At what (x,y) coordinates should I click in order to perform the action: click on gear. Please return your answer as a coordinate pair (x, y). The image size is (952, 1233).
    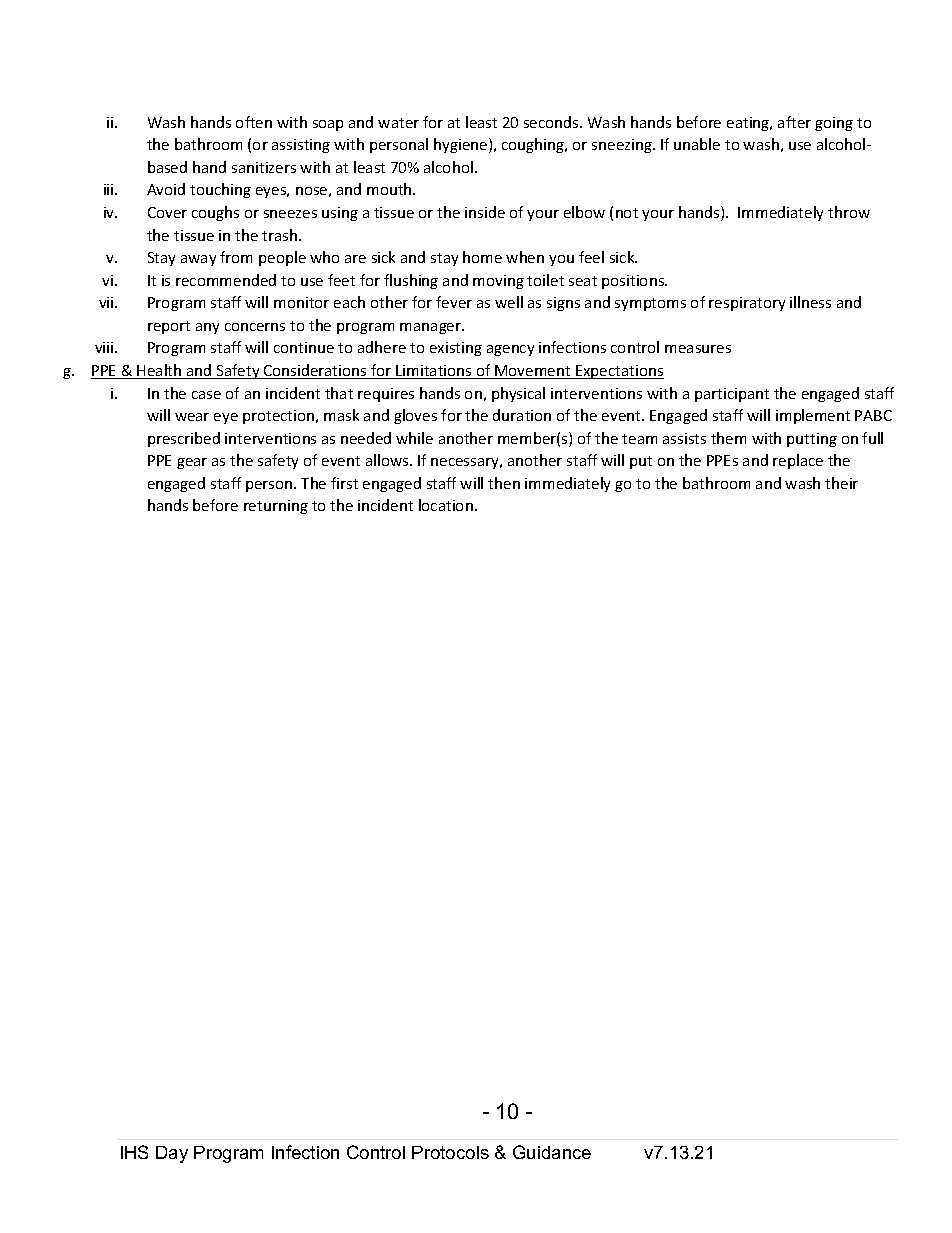
    Looking at the image, I should click on (192, 463).
